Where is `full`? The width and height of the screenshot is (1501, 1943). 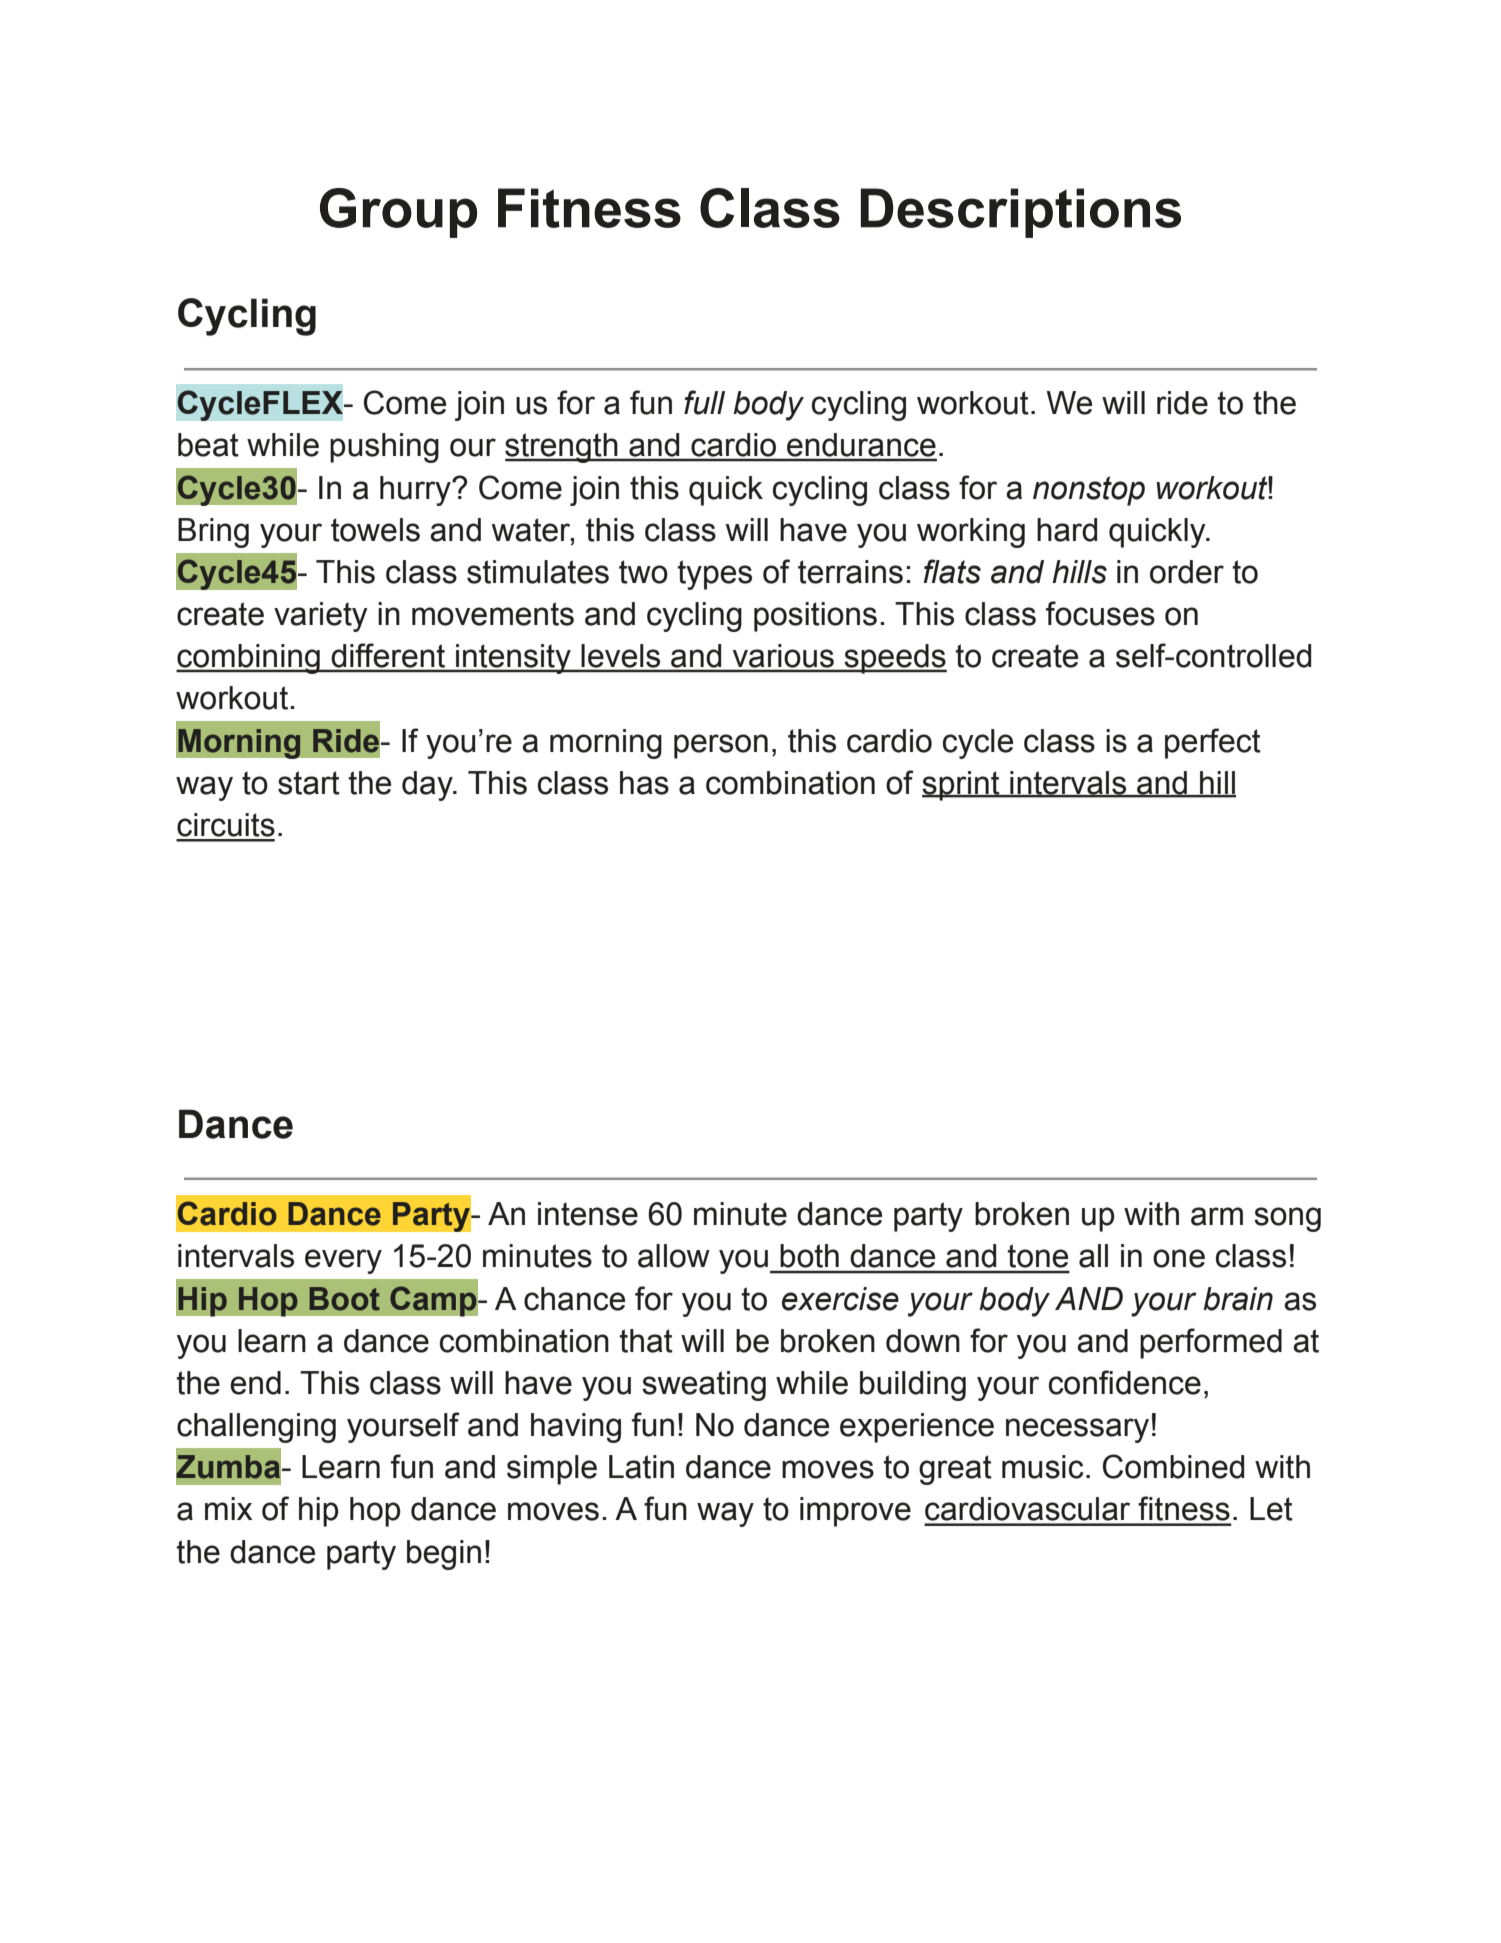 full is located at coordinates (704, 402).
